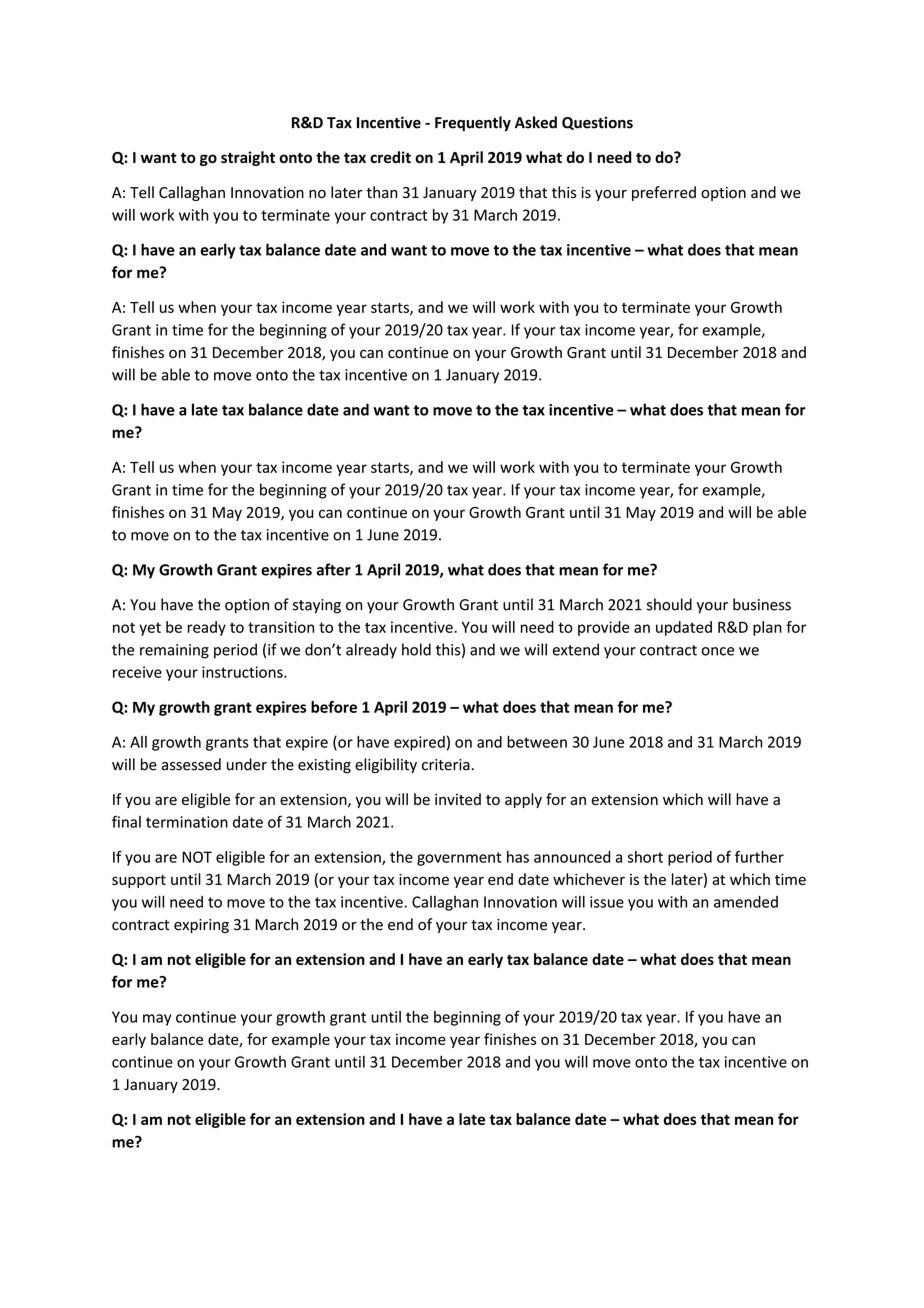  What do you see at coordinates (201, 926) in the screenshot?
I see `expiring` at bounding box center [201, 926].
